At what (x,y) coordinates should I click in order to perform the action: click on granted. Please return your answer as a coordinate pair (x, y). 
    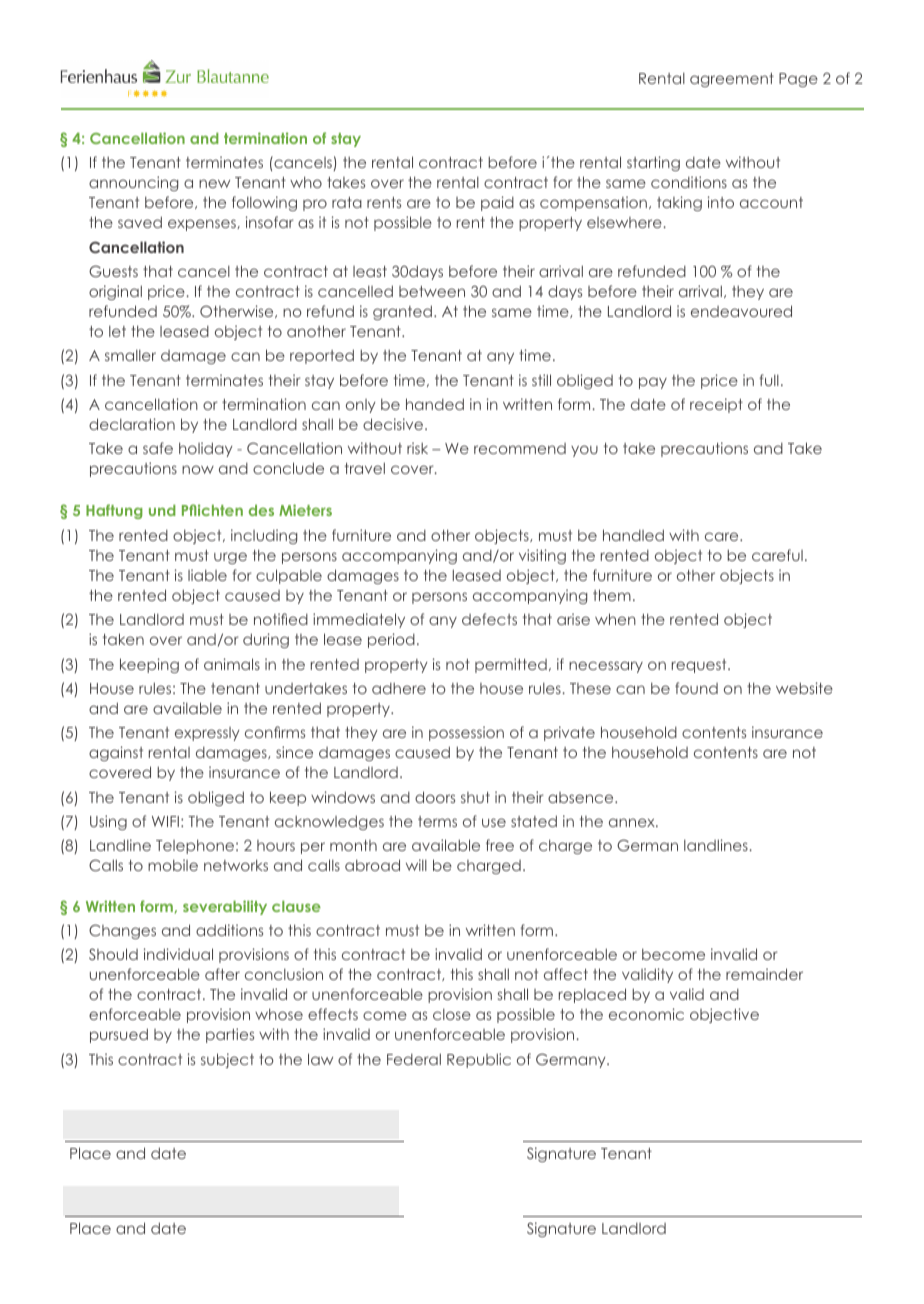
    Looking at the image, I should click on (402, 312).
